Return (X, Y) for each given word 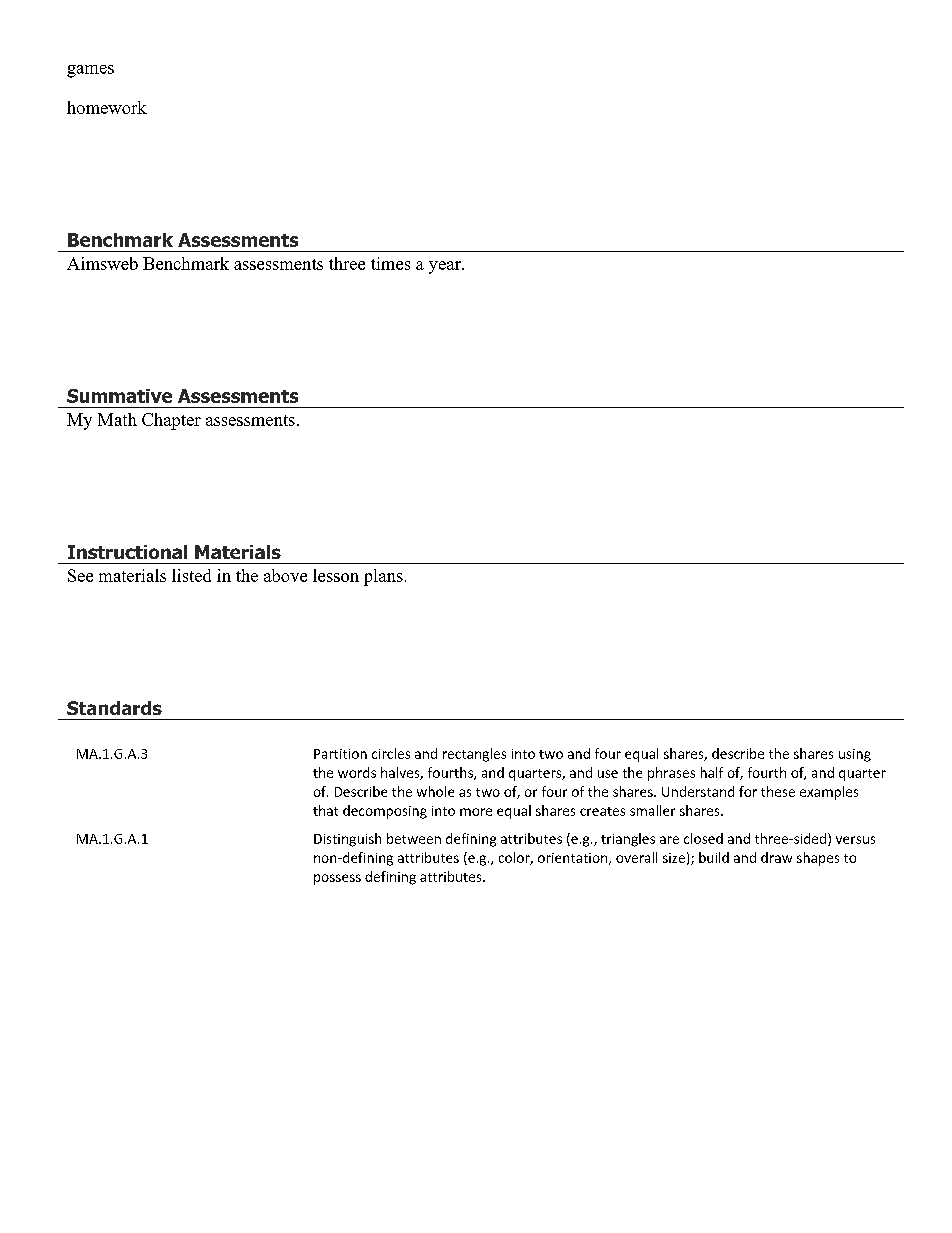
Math (117, 419)
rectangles (474, 755)
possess (337, 879)
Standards (114, 708)
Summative (119, 396)
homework (107, 107)
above (285, 575)
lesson (336, 575)
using (855, 755)
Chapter (171, 421)
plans (383, 577)
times (390, 263)
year (446, 267)
